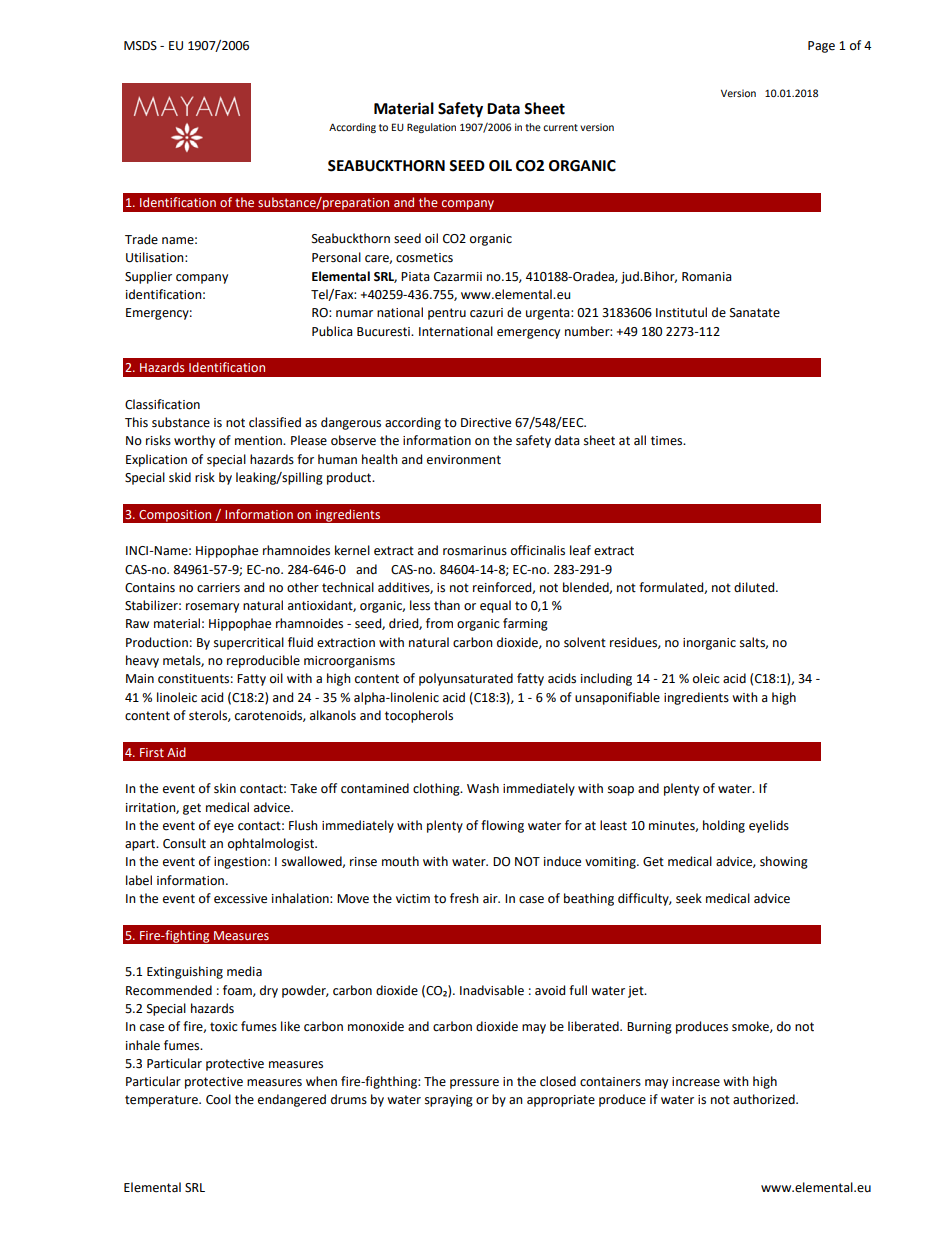  What do you see at coordinates (475, 551) in the screenshot?
I see `rosmarinus` at bounding box center [475, 551].
